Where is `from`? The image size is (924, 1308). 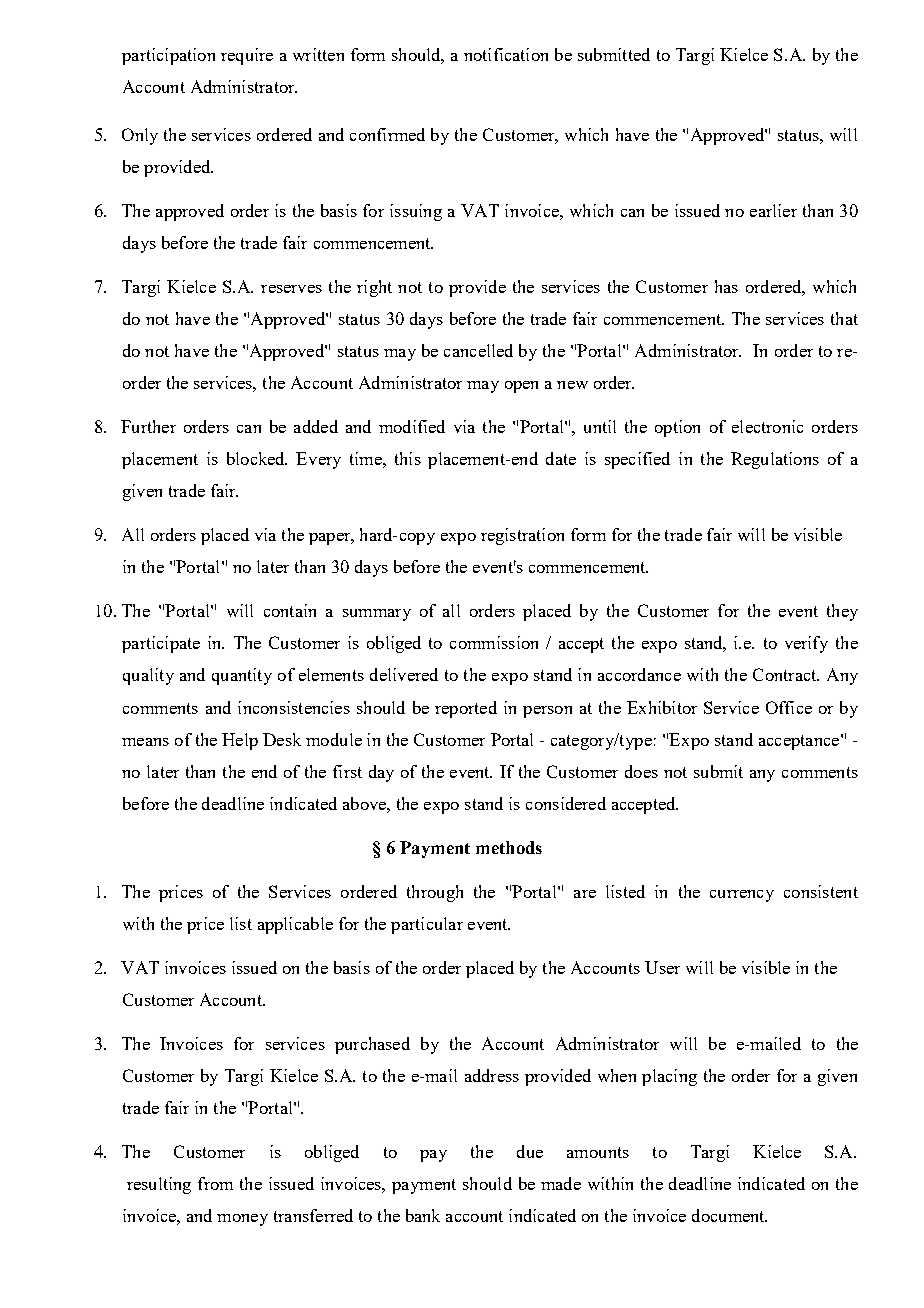 from is located at coordinates (215, 1183).
